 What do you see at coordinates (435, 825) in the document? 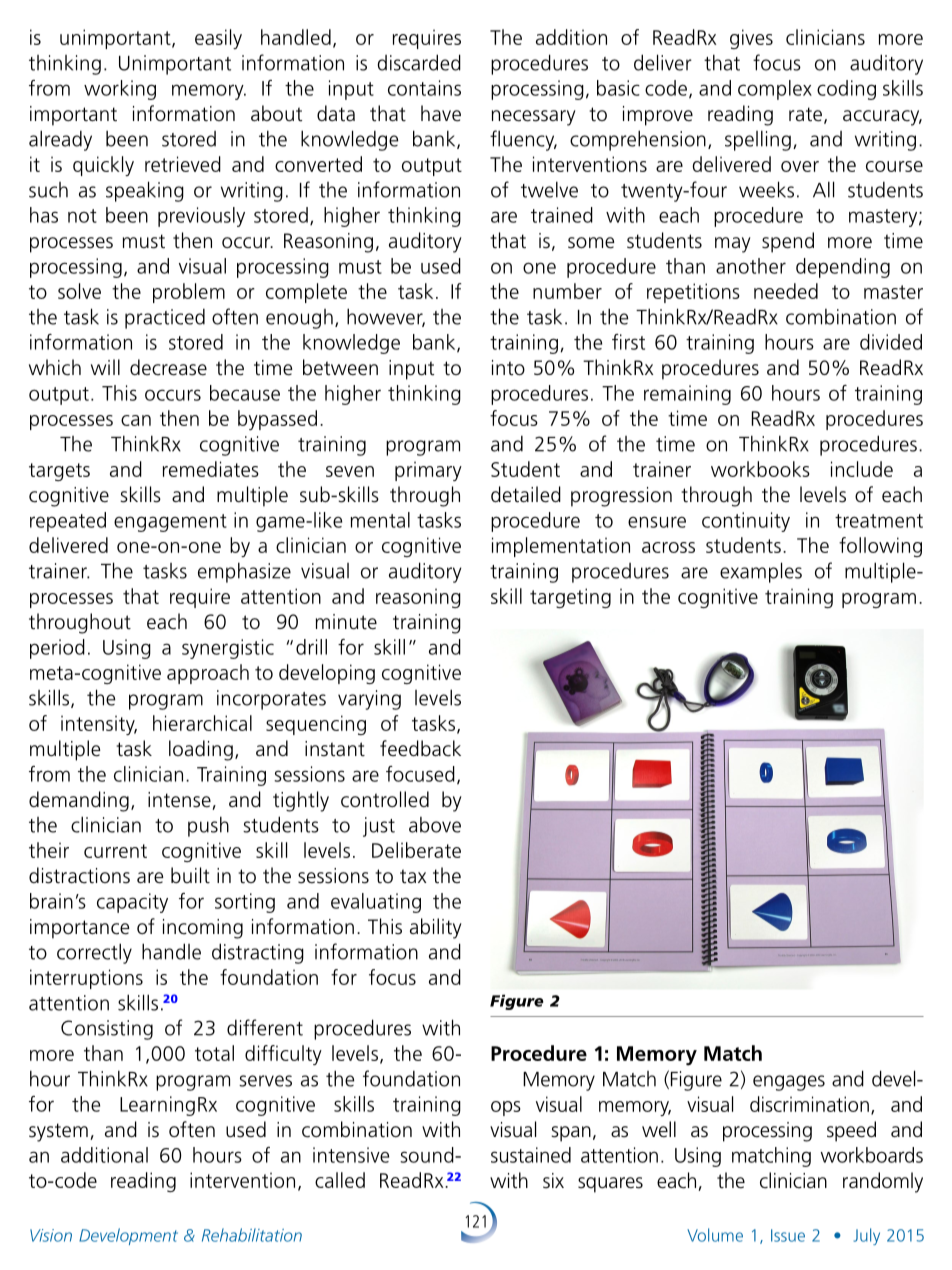
I see `above` at bounding box center [435, 825].
